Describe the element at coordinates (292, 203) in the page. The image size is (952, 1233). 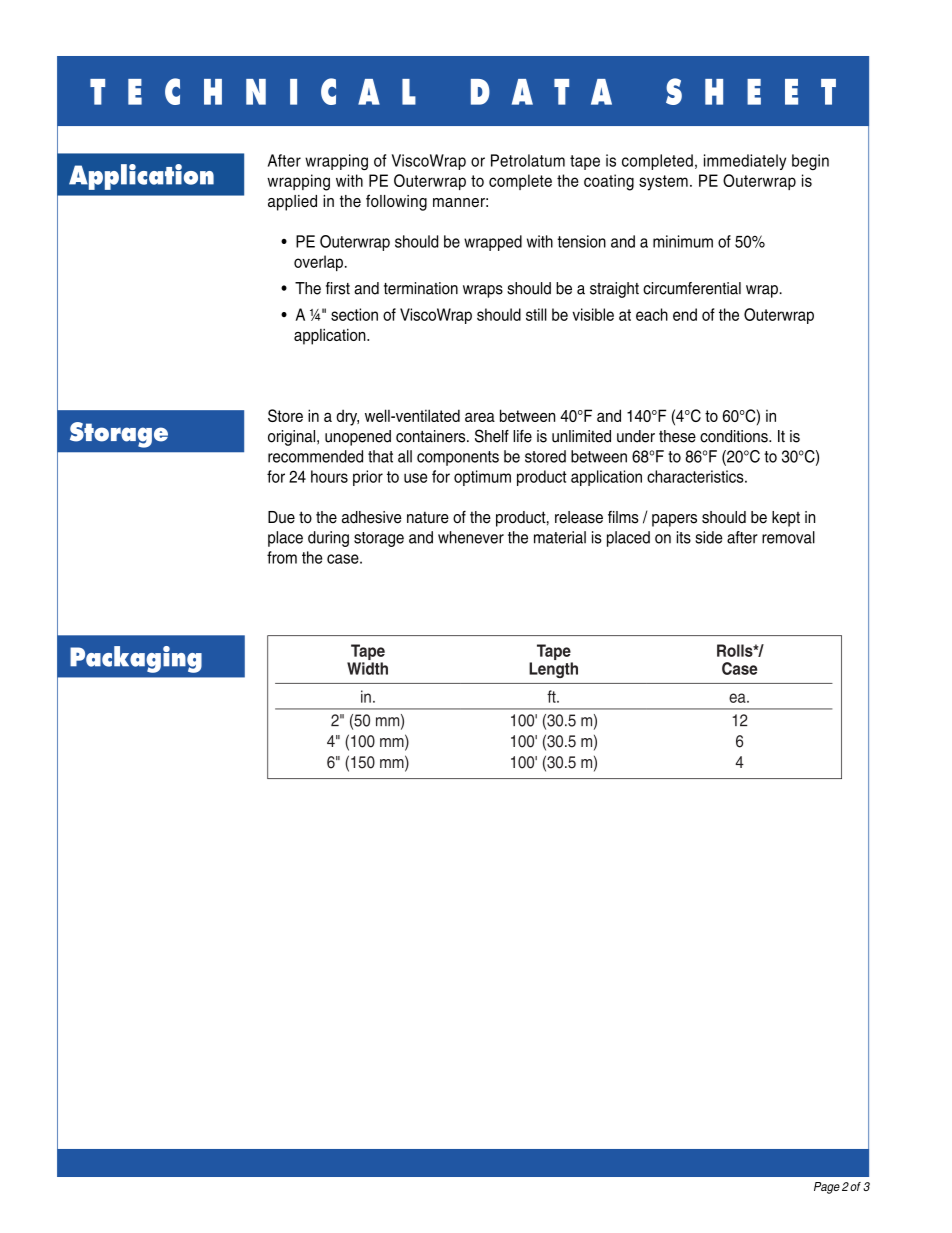
I see `applied` at that location.
